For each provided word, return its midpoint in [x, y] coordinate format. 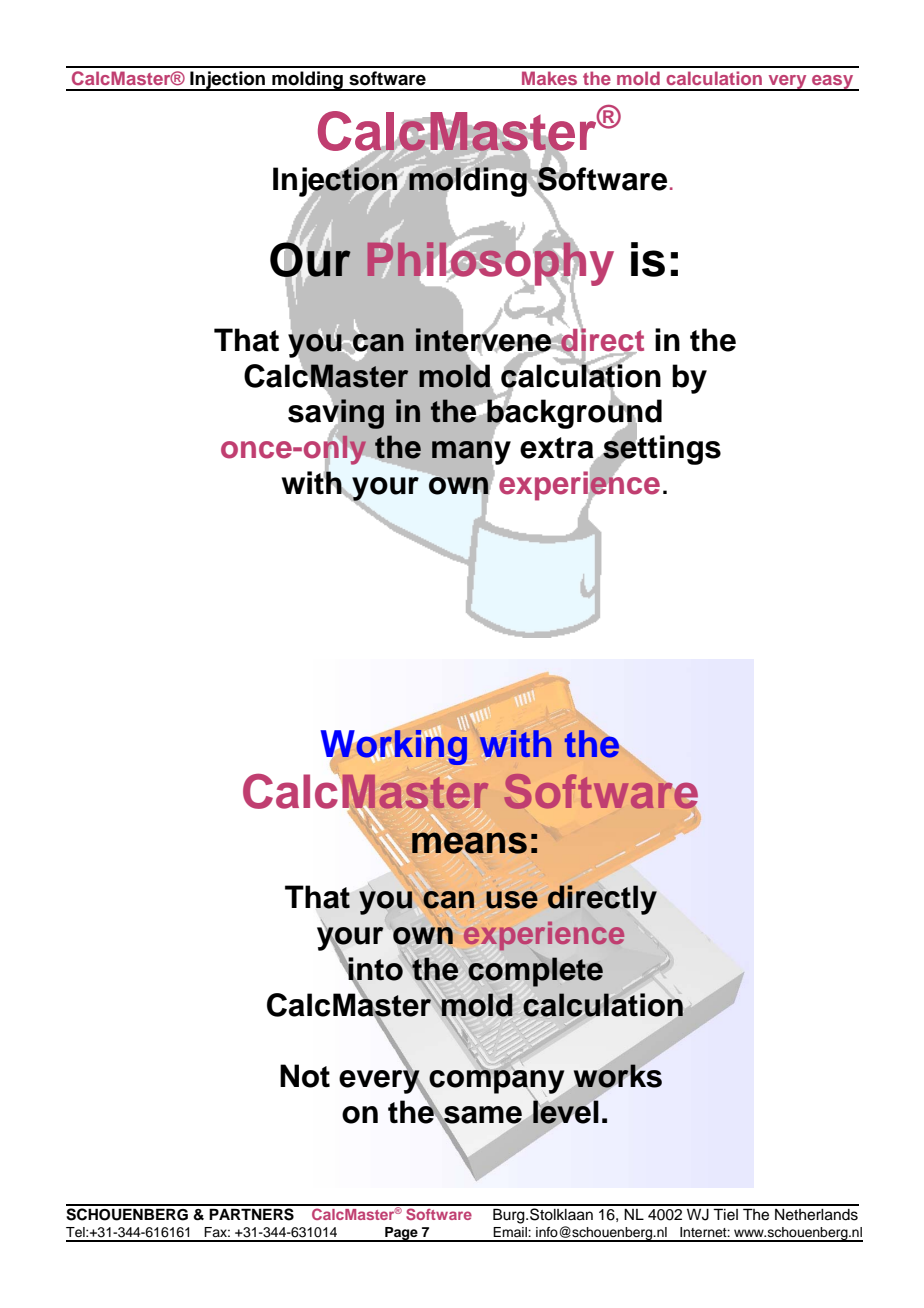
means [469, 842]
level [565, 1112]
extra [558, 449]
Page [401, 1234]
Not [305, 1076]
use [512, 900]
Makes [549, 78]
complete [535, 972]
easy [833, 83]
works [618, 1076]
